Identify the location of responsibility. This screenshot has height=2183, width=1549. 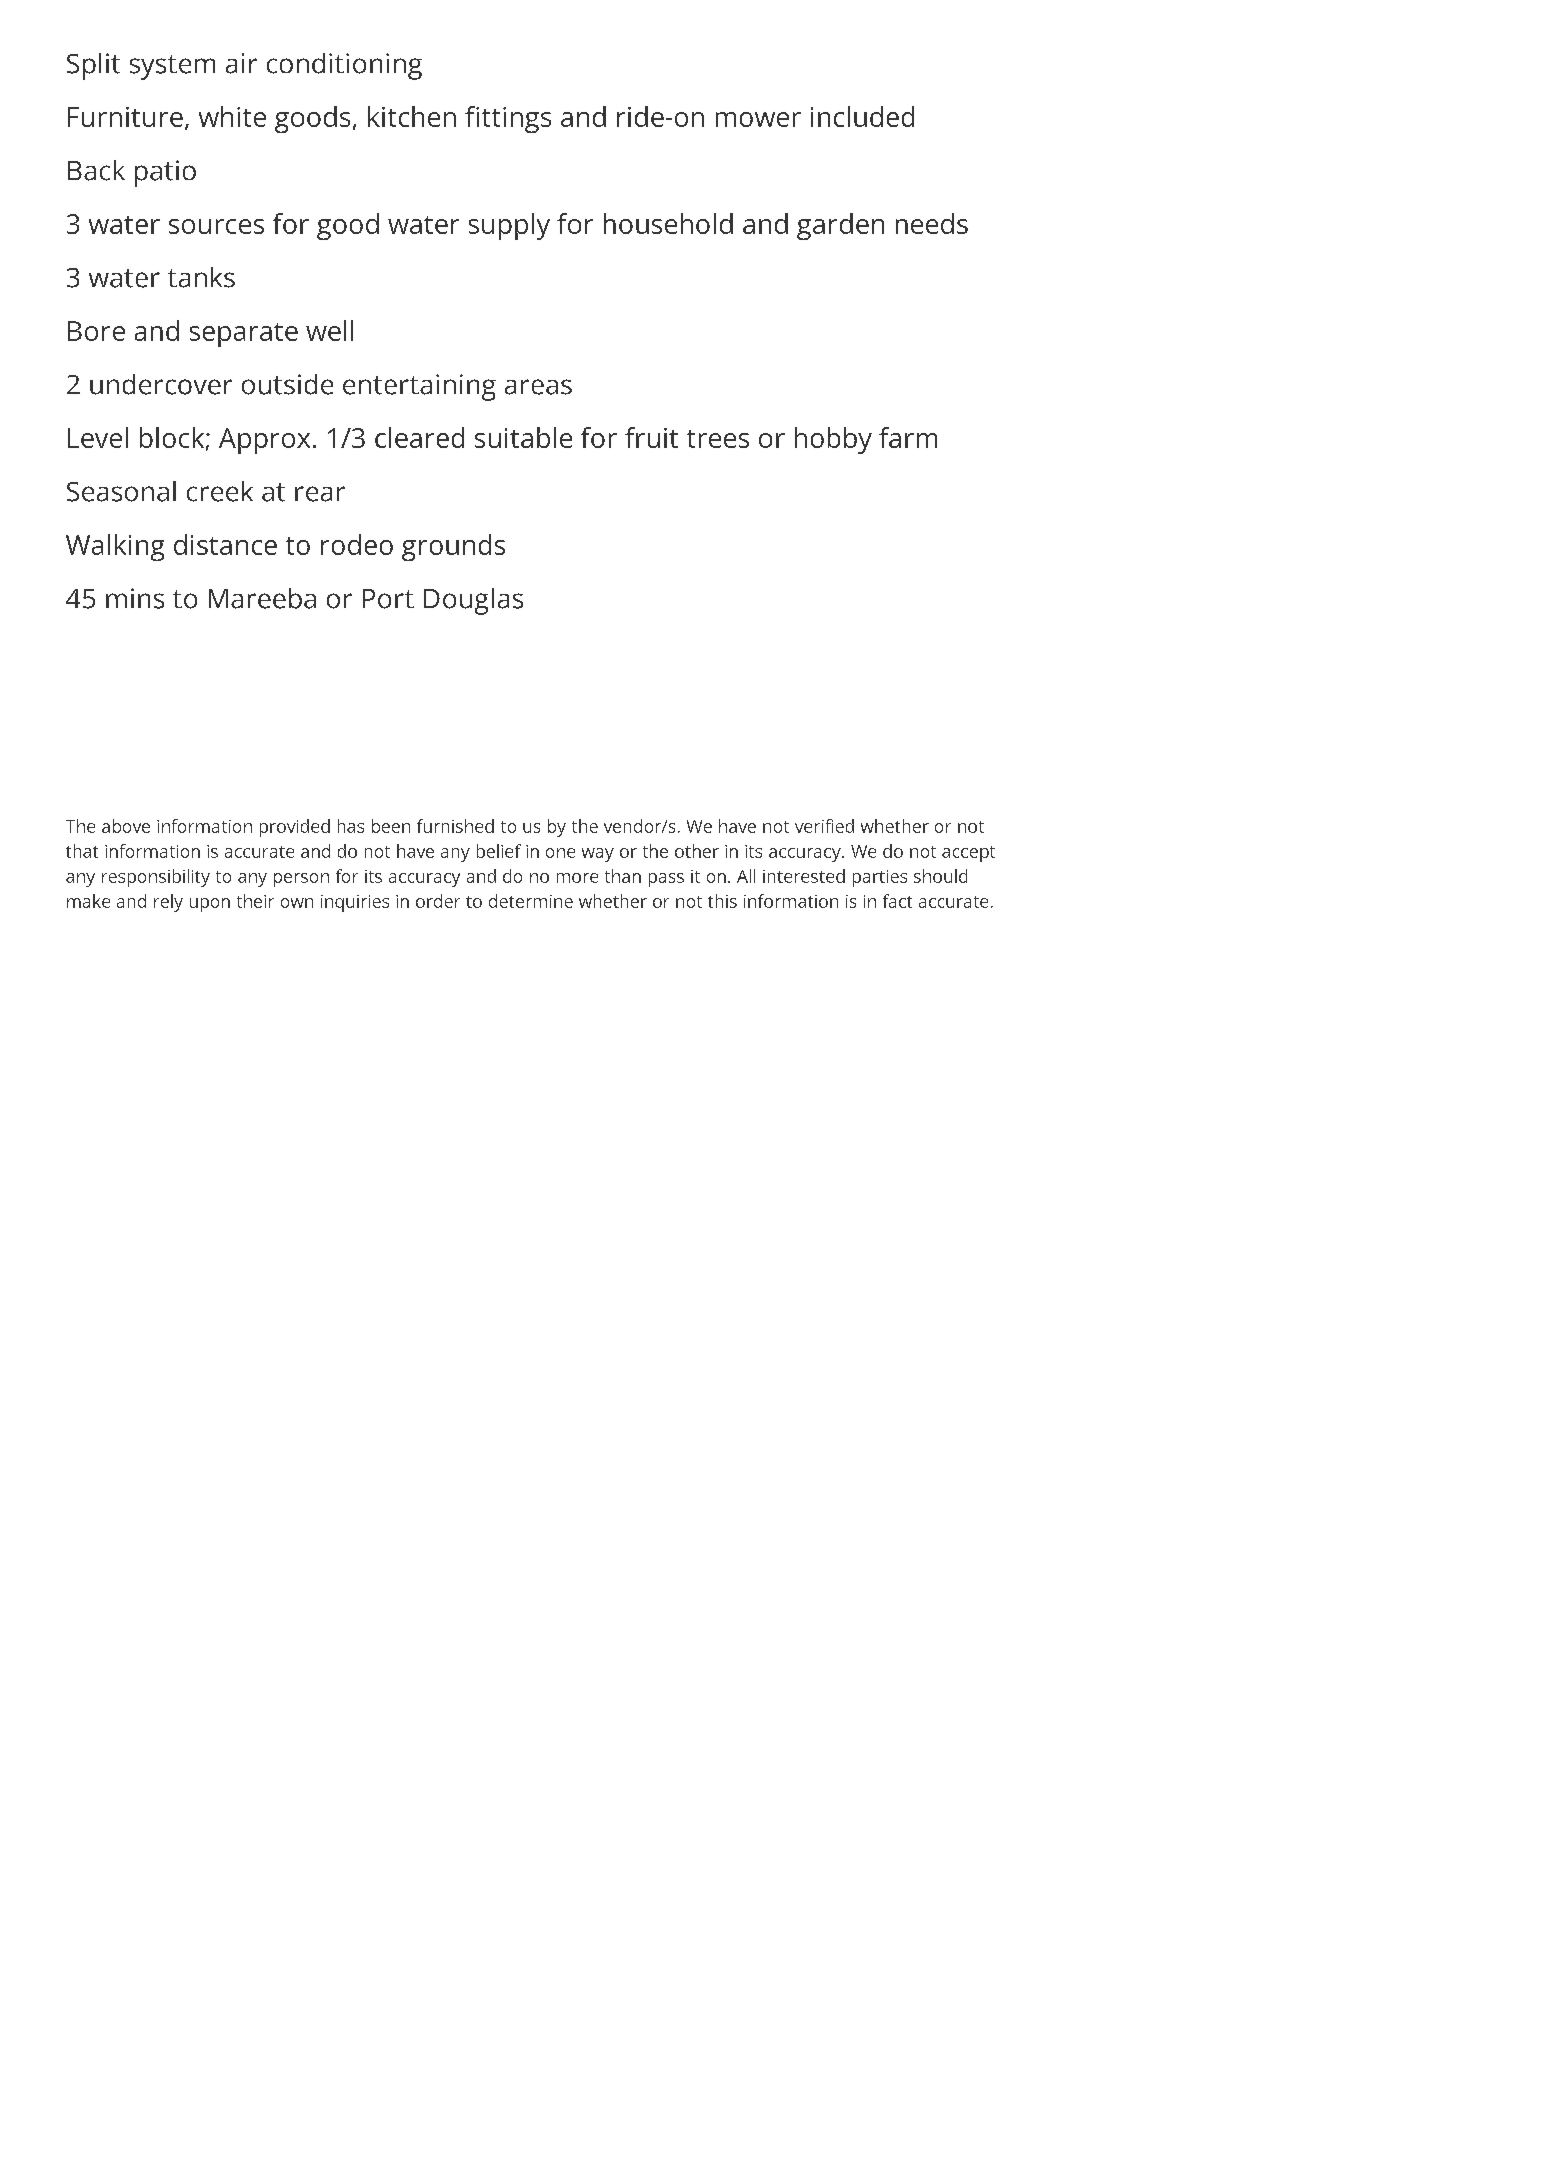
(156, 878).
